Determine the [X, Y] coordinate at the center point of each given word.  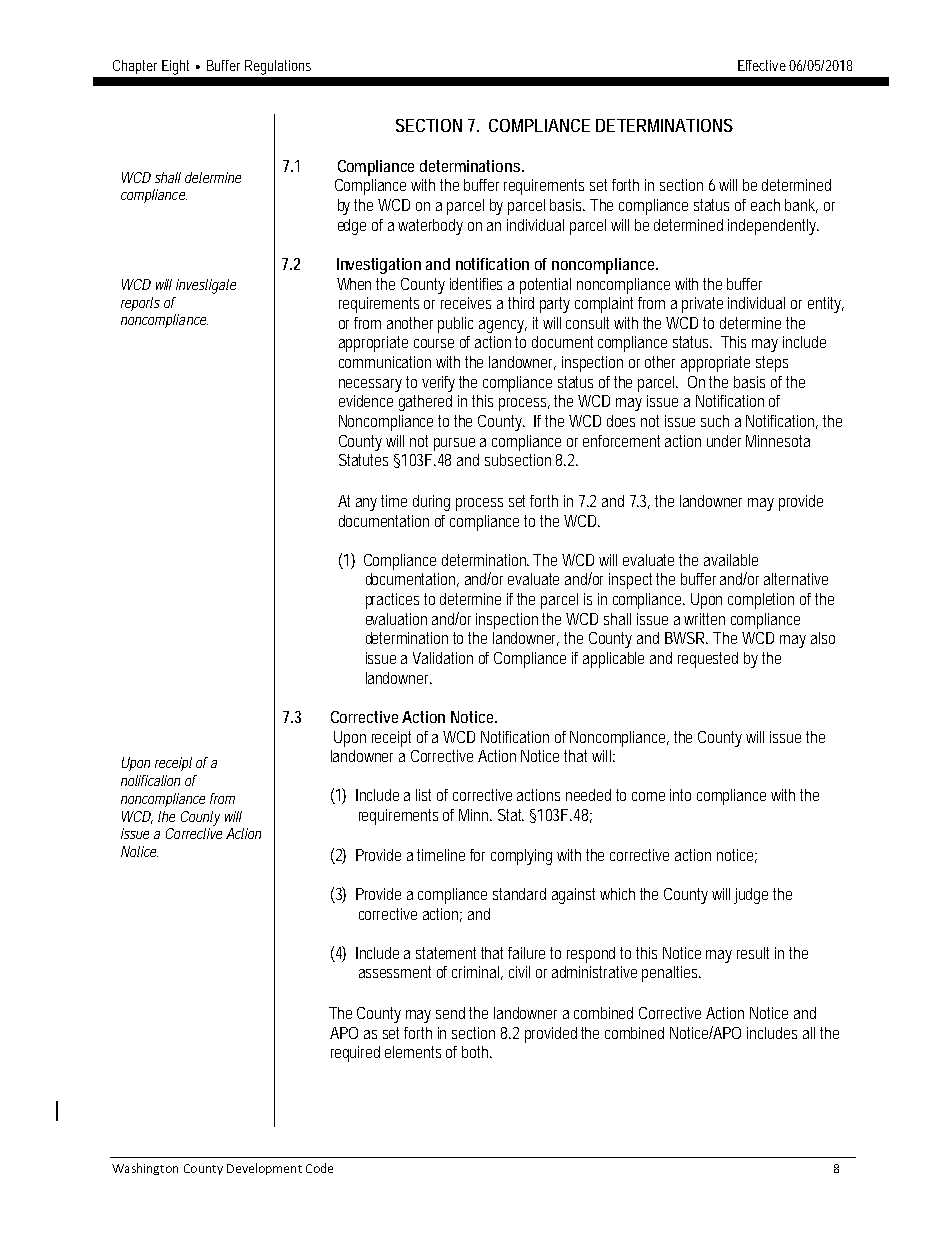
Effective [762, 65]
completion [761, 601]
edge [352, 227]
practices [392, 601]
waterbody [430, 227]
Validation [443, 658]
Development [264, 1169]
